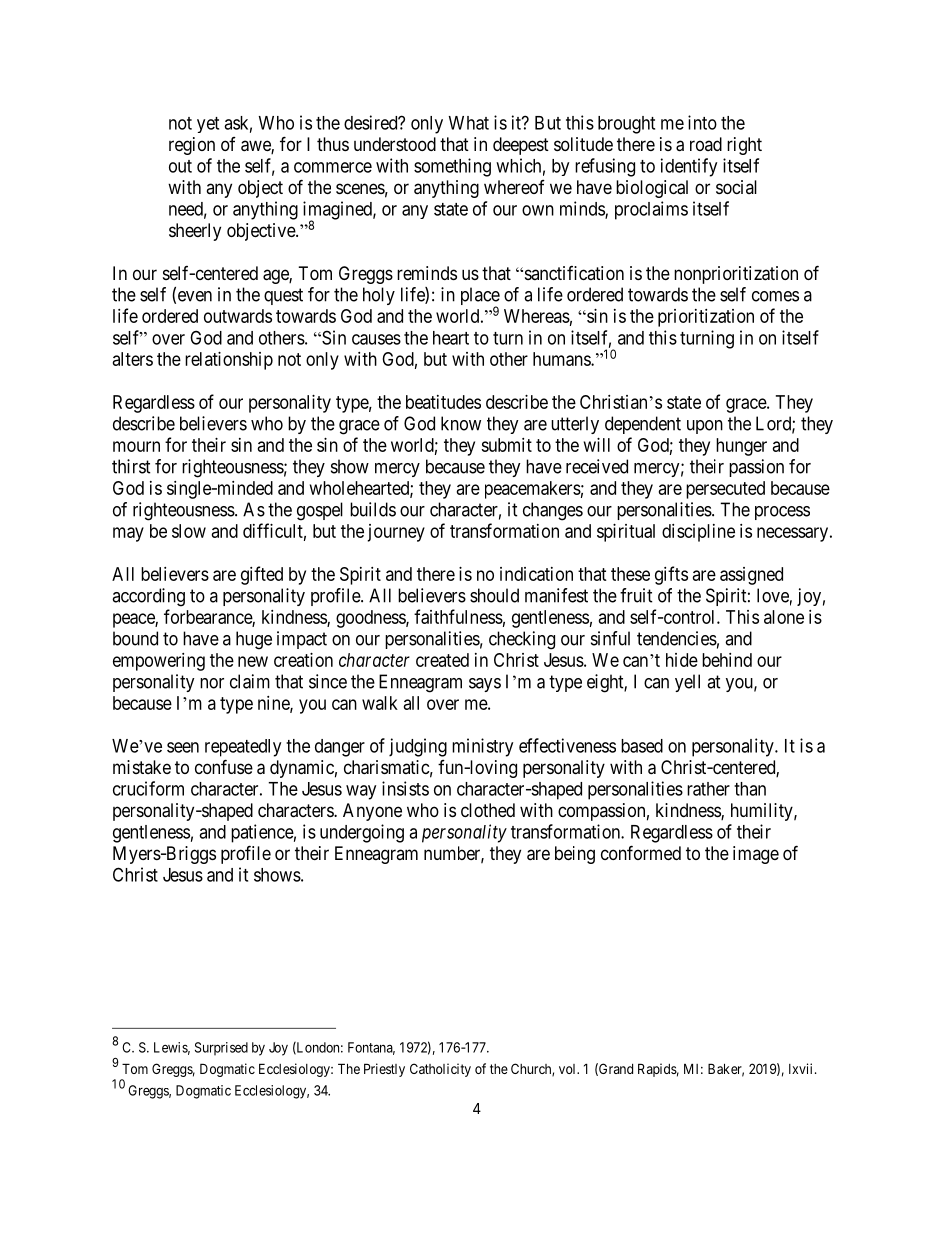 The height and width of the screenshot is (1233, 952). What do you see at coordinates (192, 146) in the screenshot?
I see `region` at bounding box center [192, 146].
